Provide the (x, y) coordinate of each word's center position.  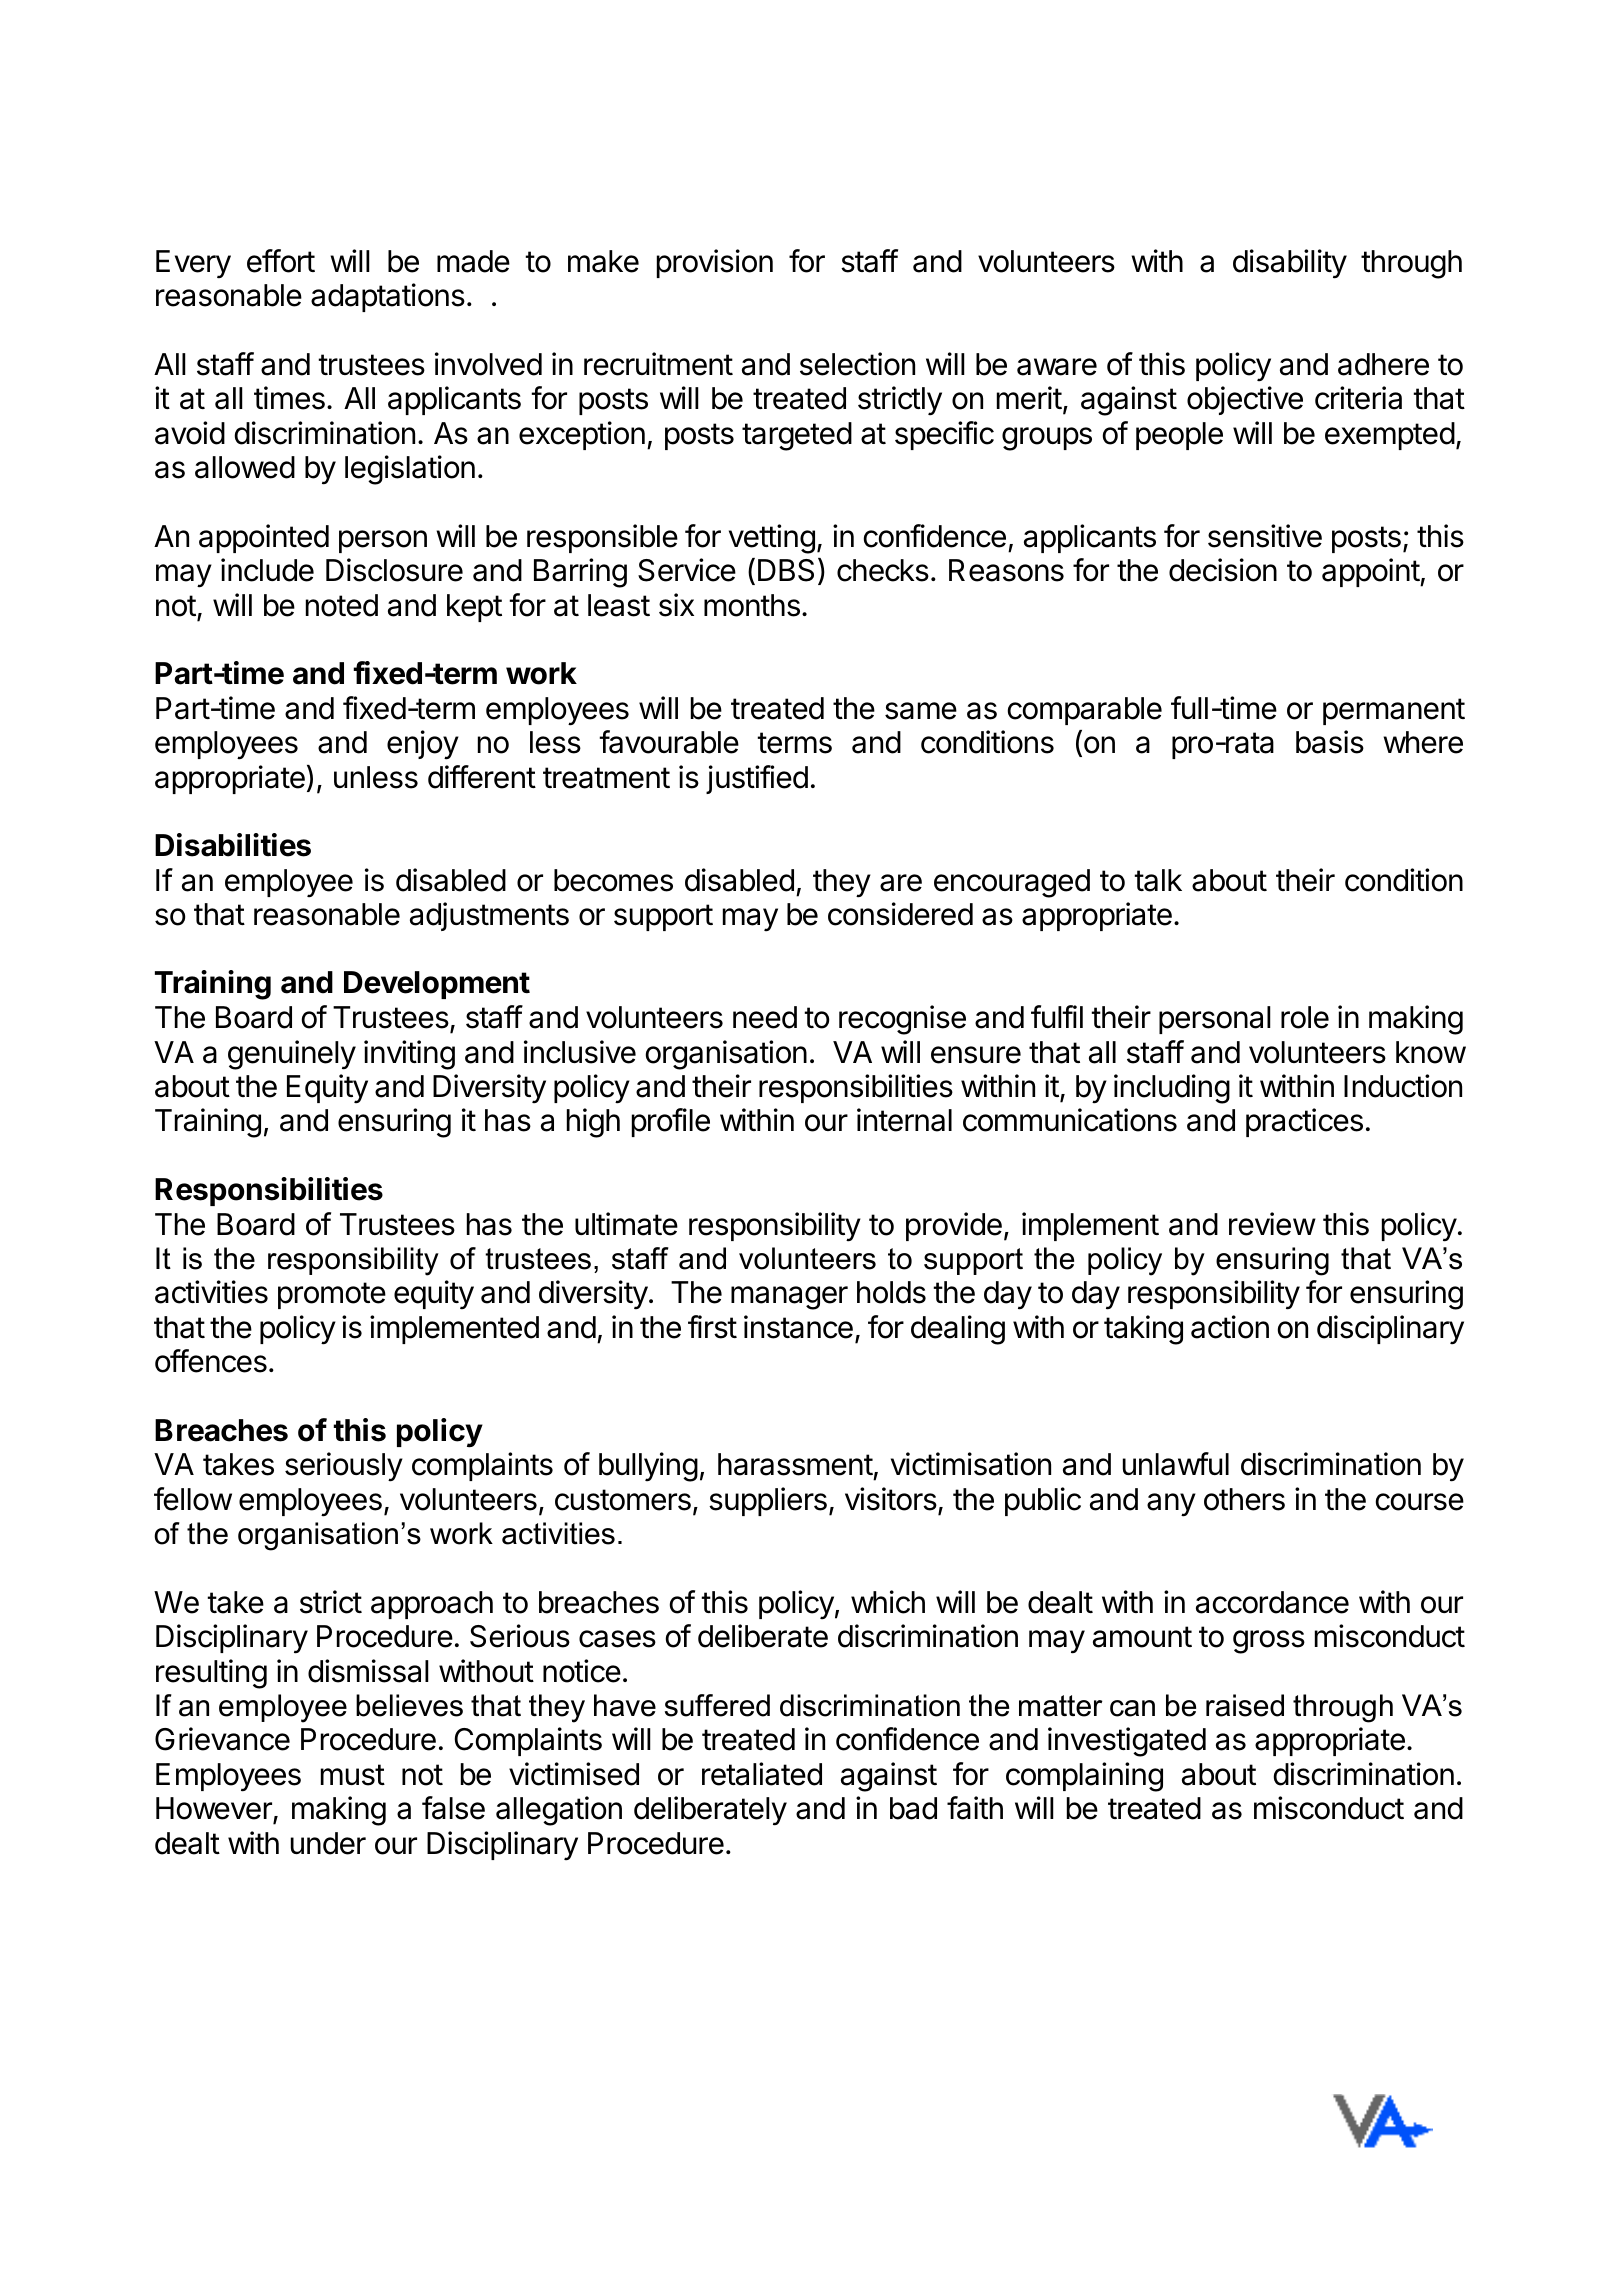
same (921, 711)
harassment (795, 1464)
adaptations (388, 297)
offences (211, 1361)
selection (857, 364)
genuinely (292, 1055)
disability (1290, 264)
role (1305, 1017)
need (765, 1017)
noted (342, 605)
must (353, 1775)
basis (1330, 742)
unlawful (1176, 1464)
